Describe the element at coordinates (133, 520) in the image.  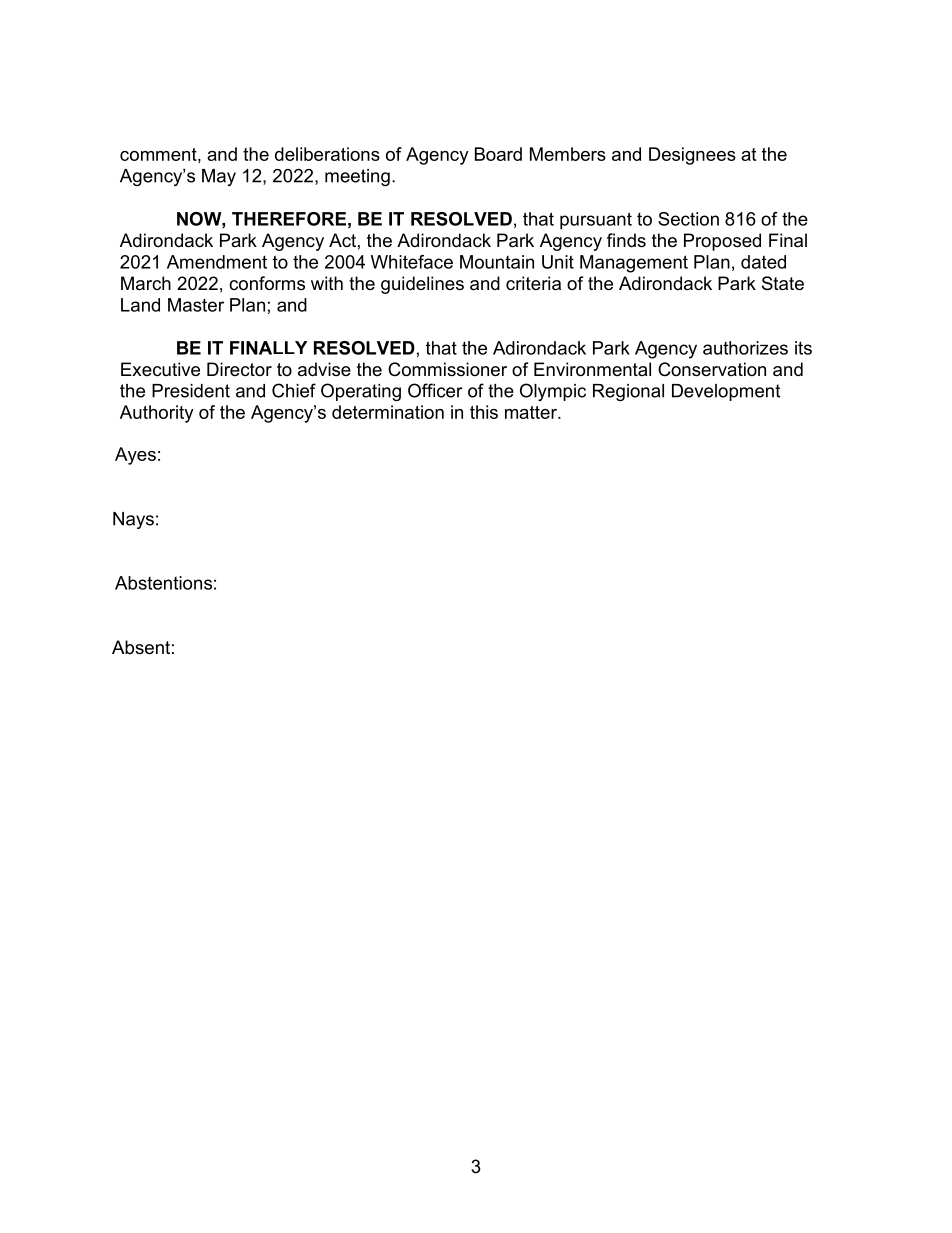
I see `Nays` at that location.
